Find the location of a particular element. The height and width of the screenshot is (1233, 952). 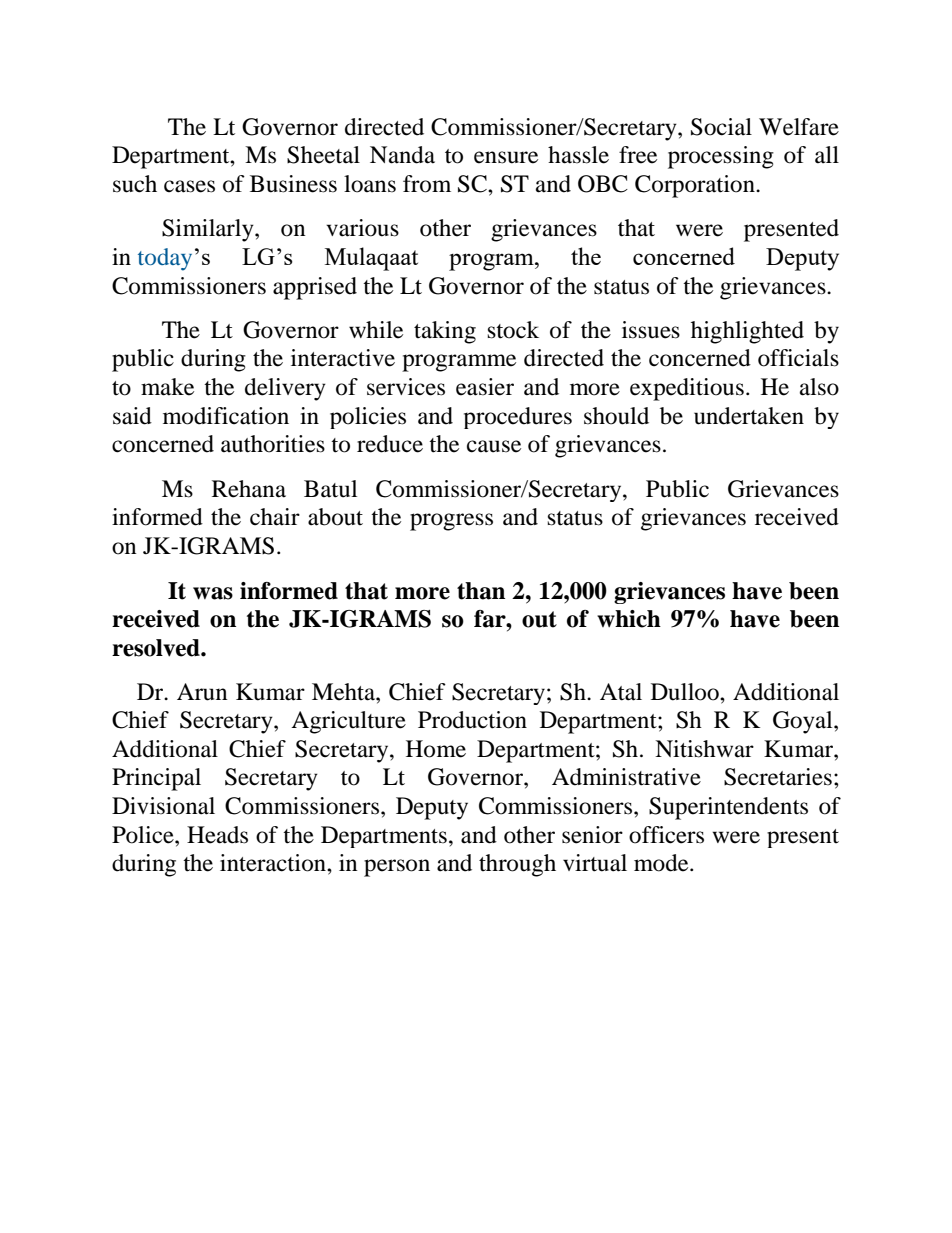

ensure is located at coordinates (506, 157).
